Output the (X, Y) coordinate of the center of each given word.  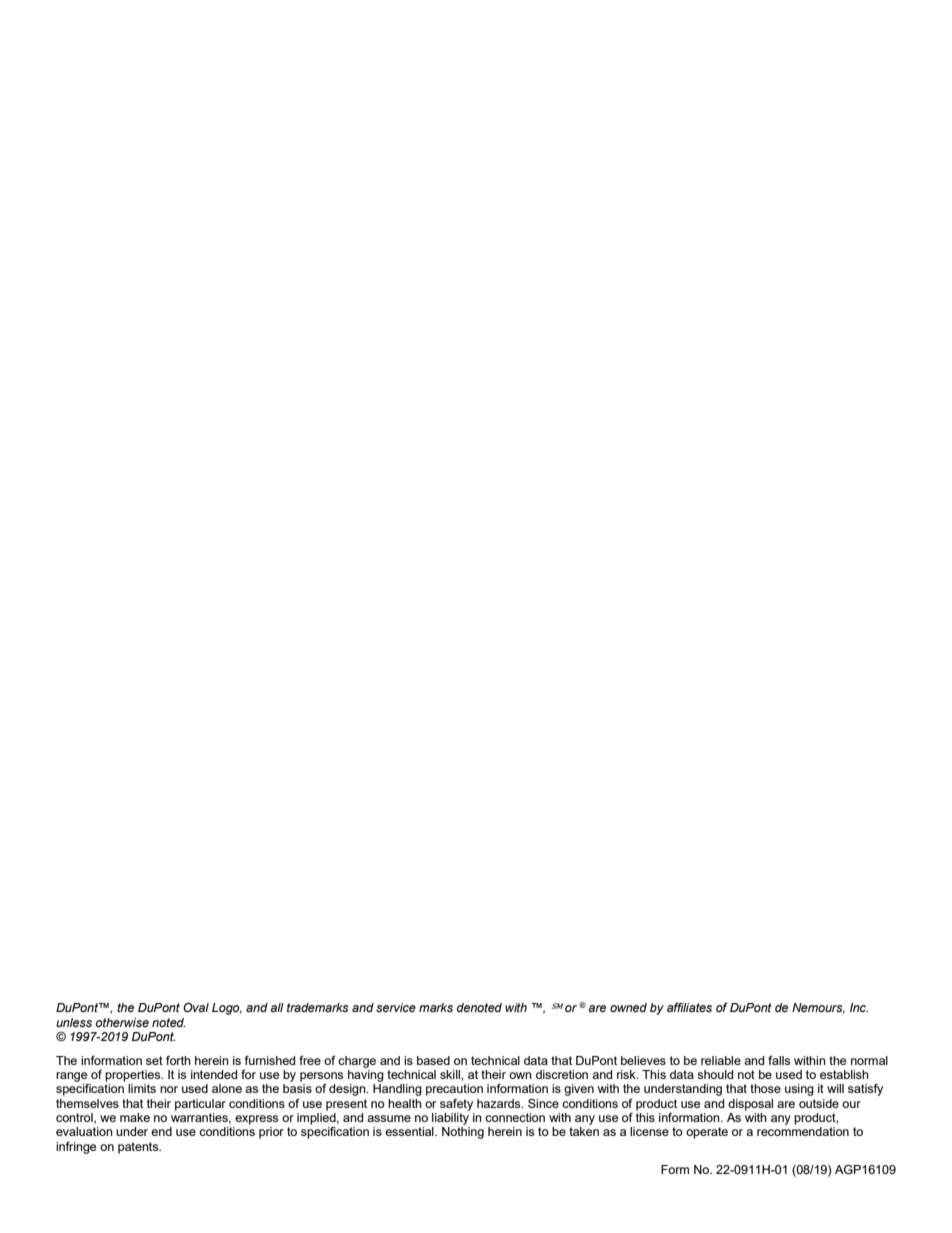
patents (139, 1148)
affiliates (689, 1007)
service (396, 1007)
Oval (196, 1007)
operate (707, 1133)
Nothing (463, 1133)
